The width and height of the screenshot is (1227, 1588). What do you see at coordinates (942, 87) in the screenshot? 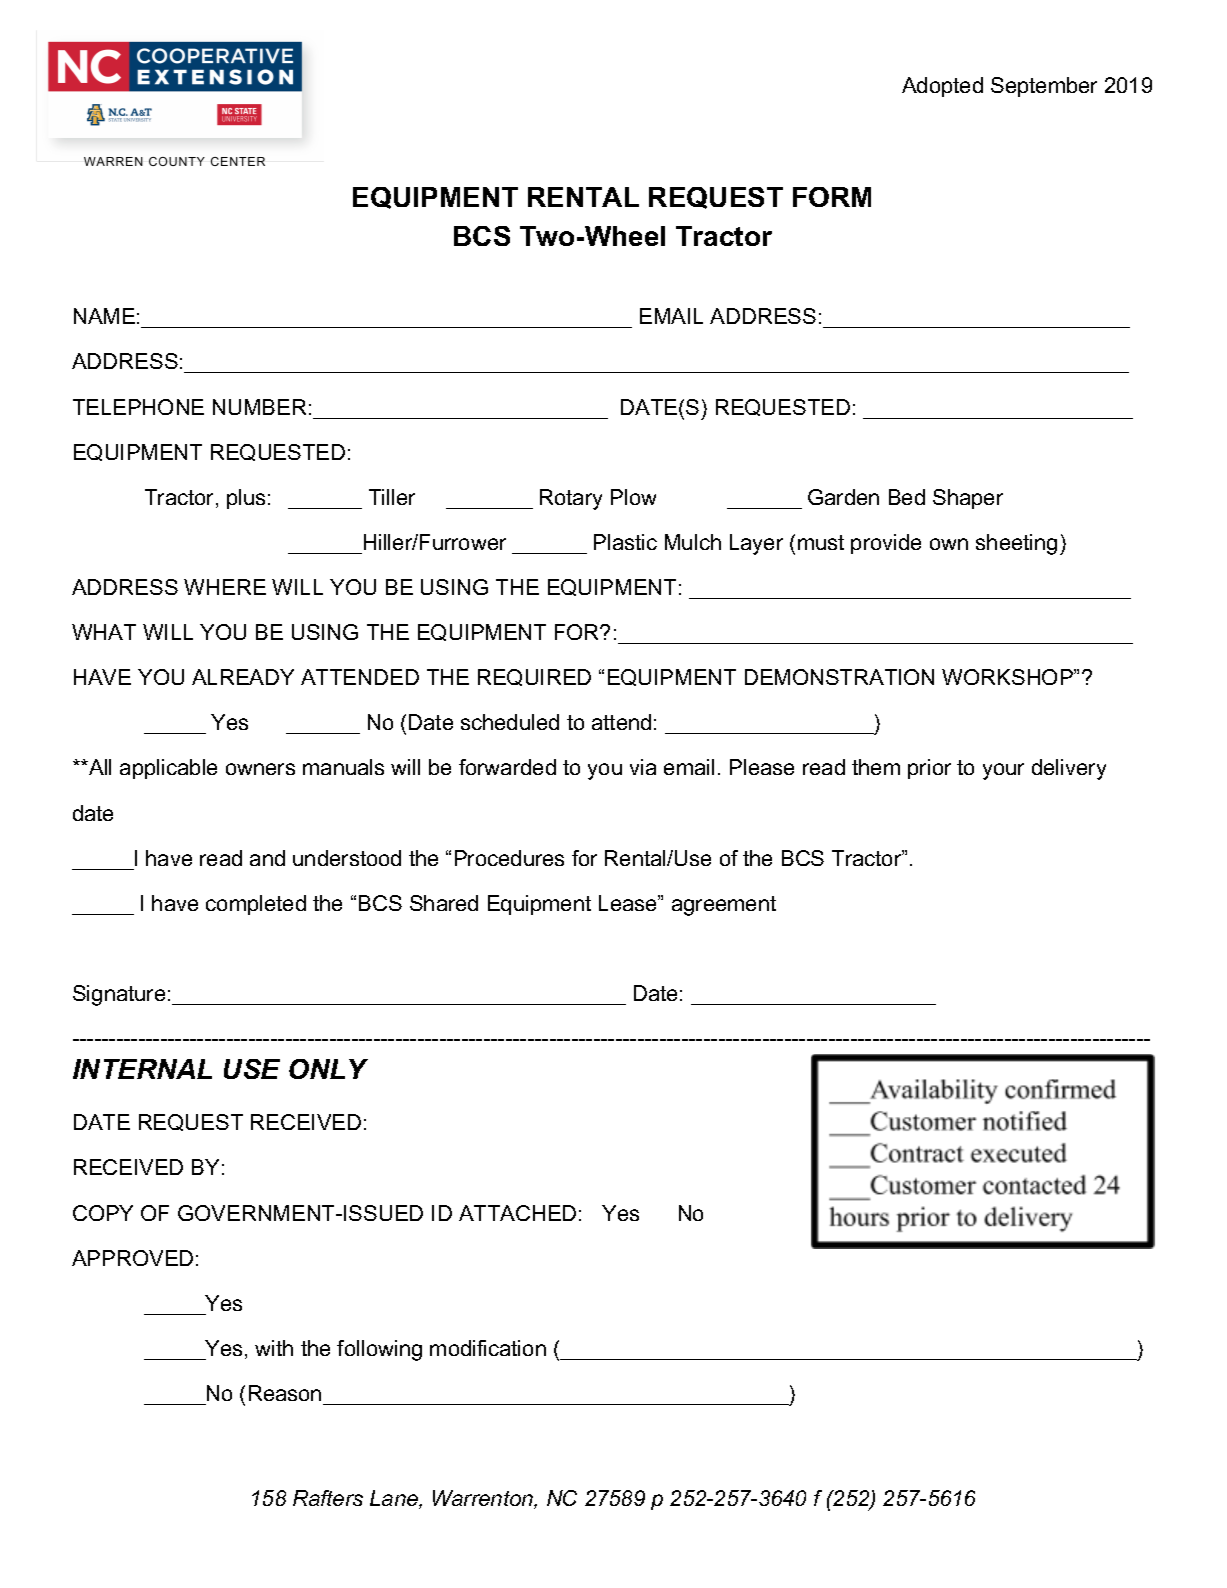
I see `Adopted` at bounding box center [942, 87].
